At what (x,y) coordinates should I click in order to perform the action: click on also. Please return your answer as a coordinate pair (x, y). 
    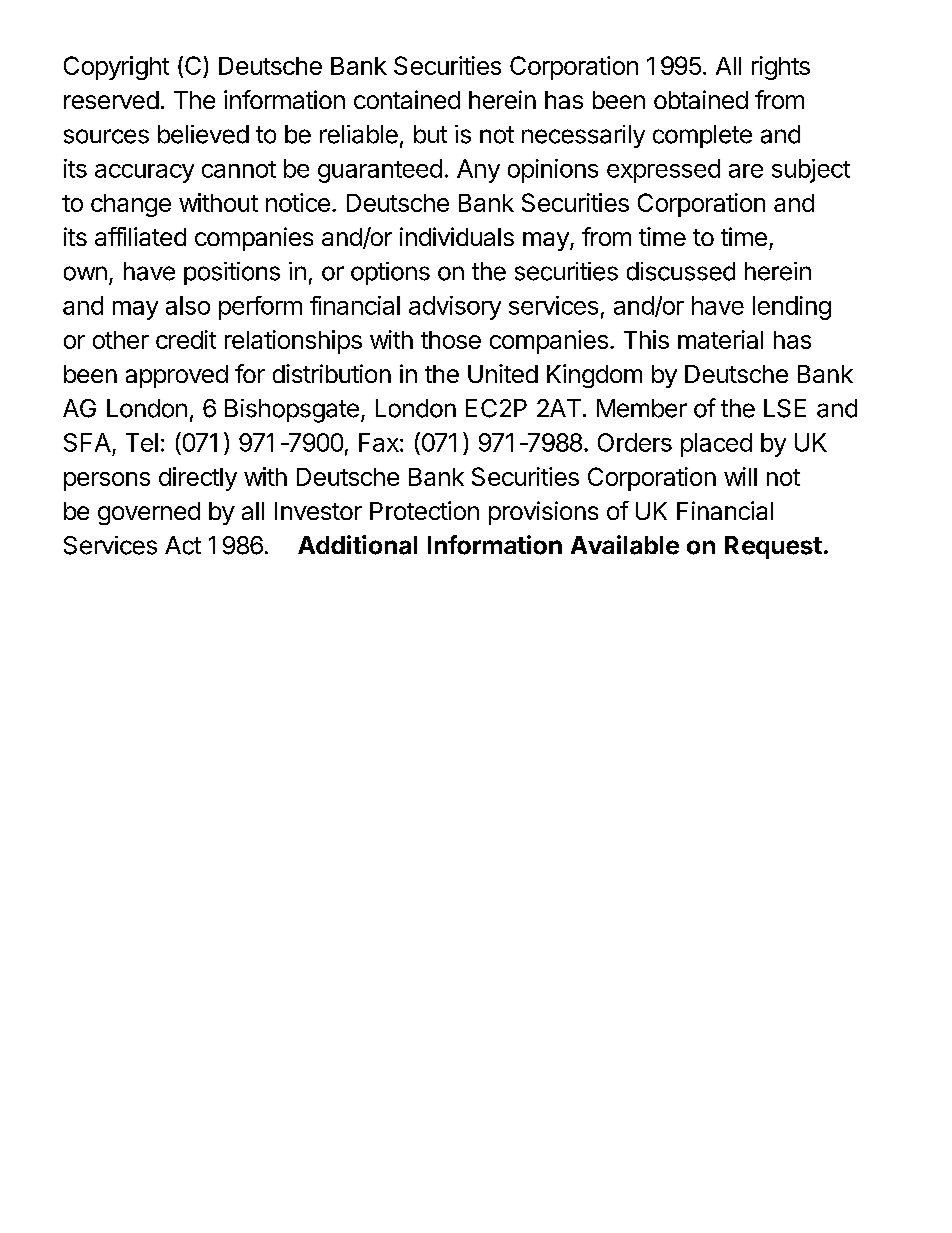
    Looking at the image, I should click on (188, 305).
